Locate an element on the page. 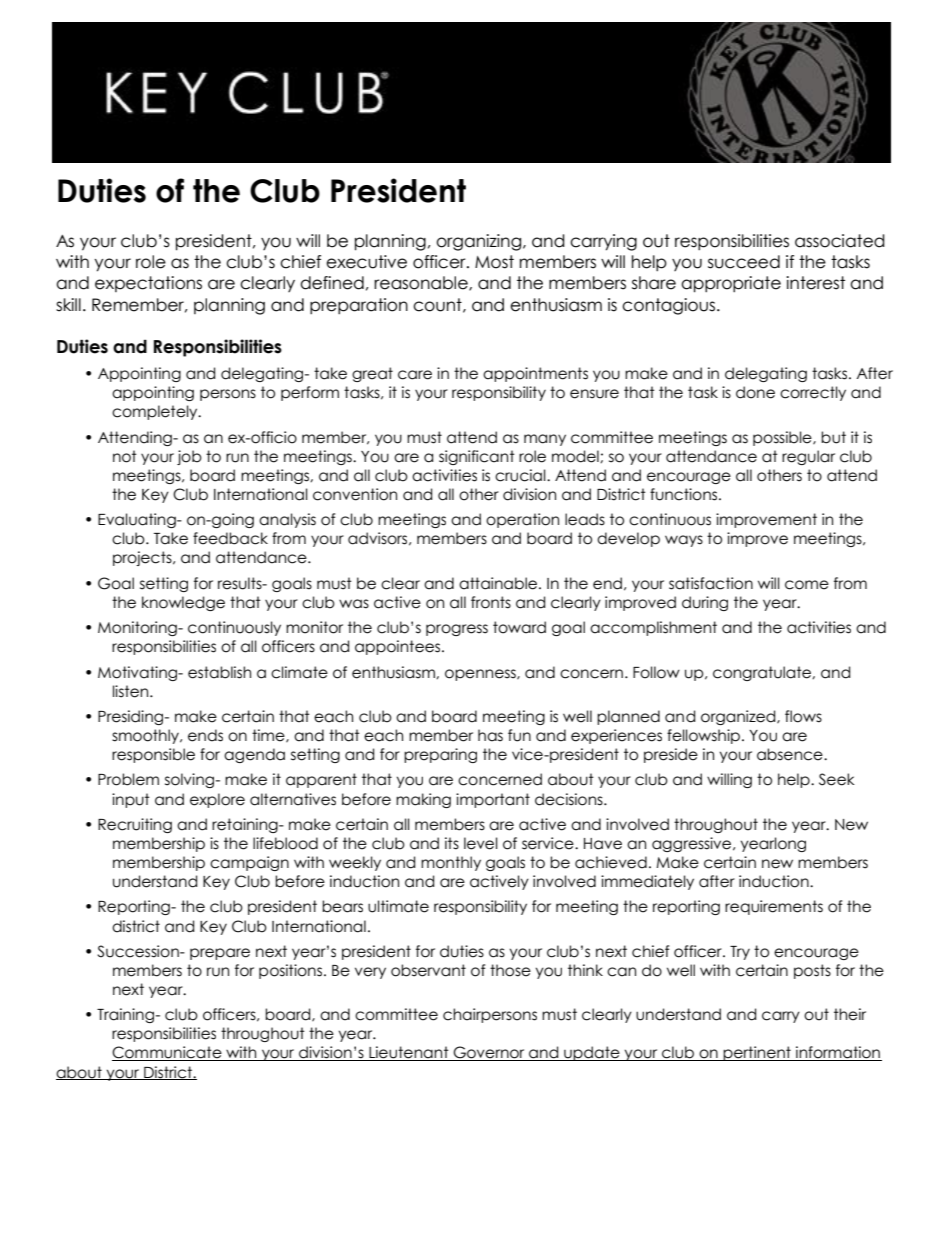  requirements is located at coordinates (774, 907).
